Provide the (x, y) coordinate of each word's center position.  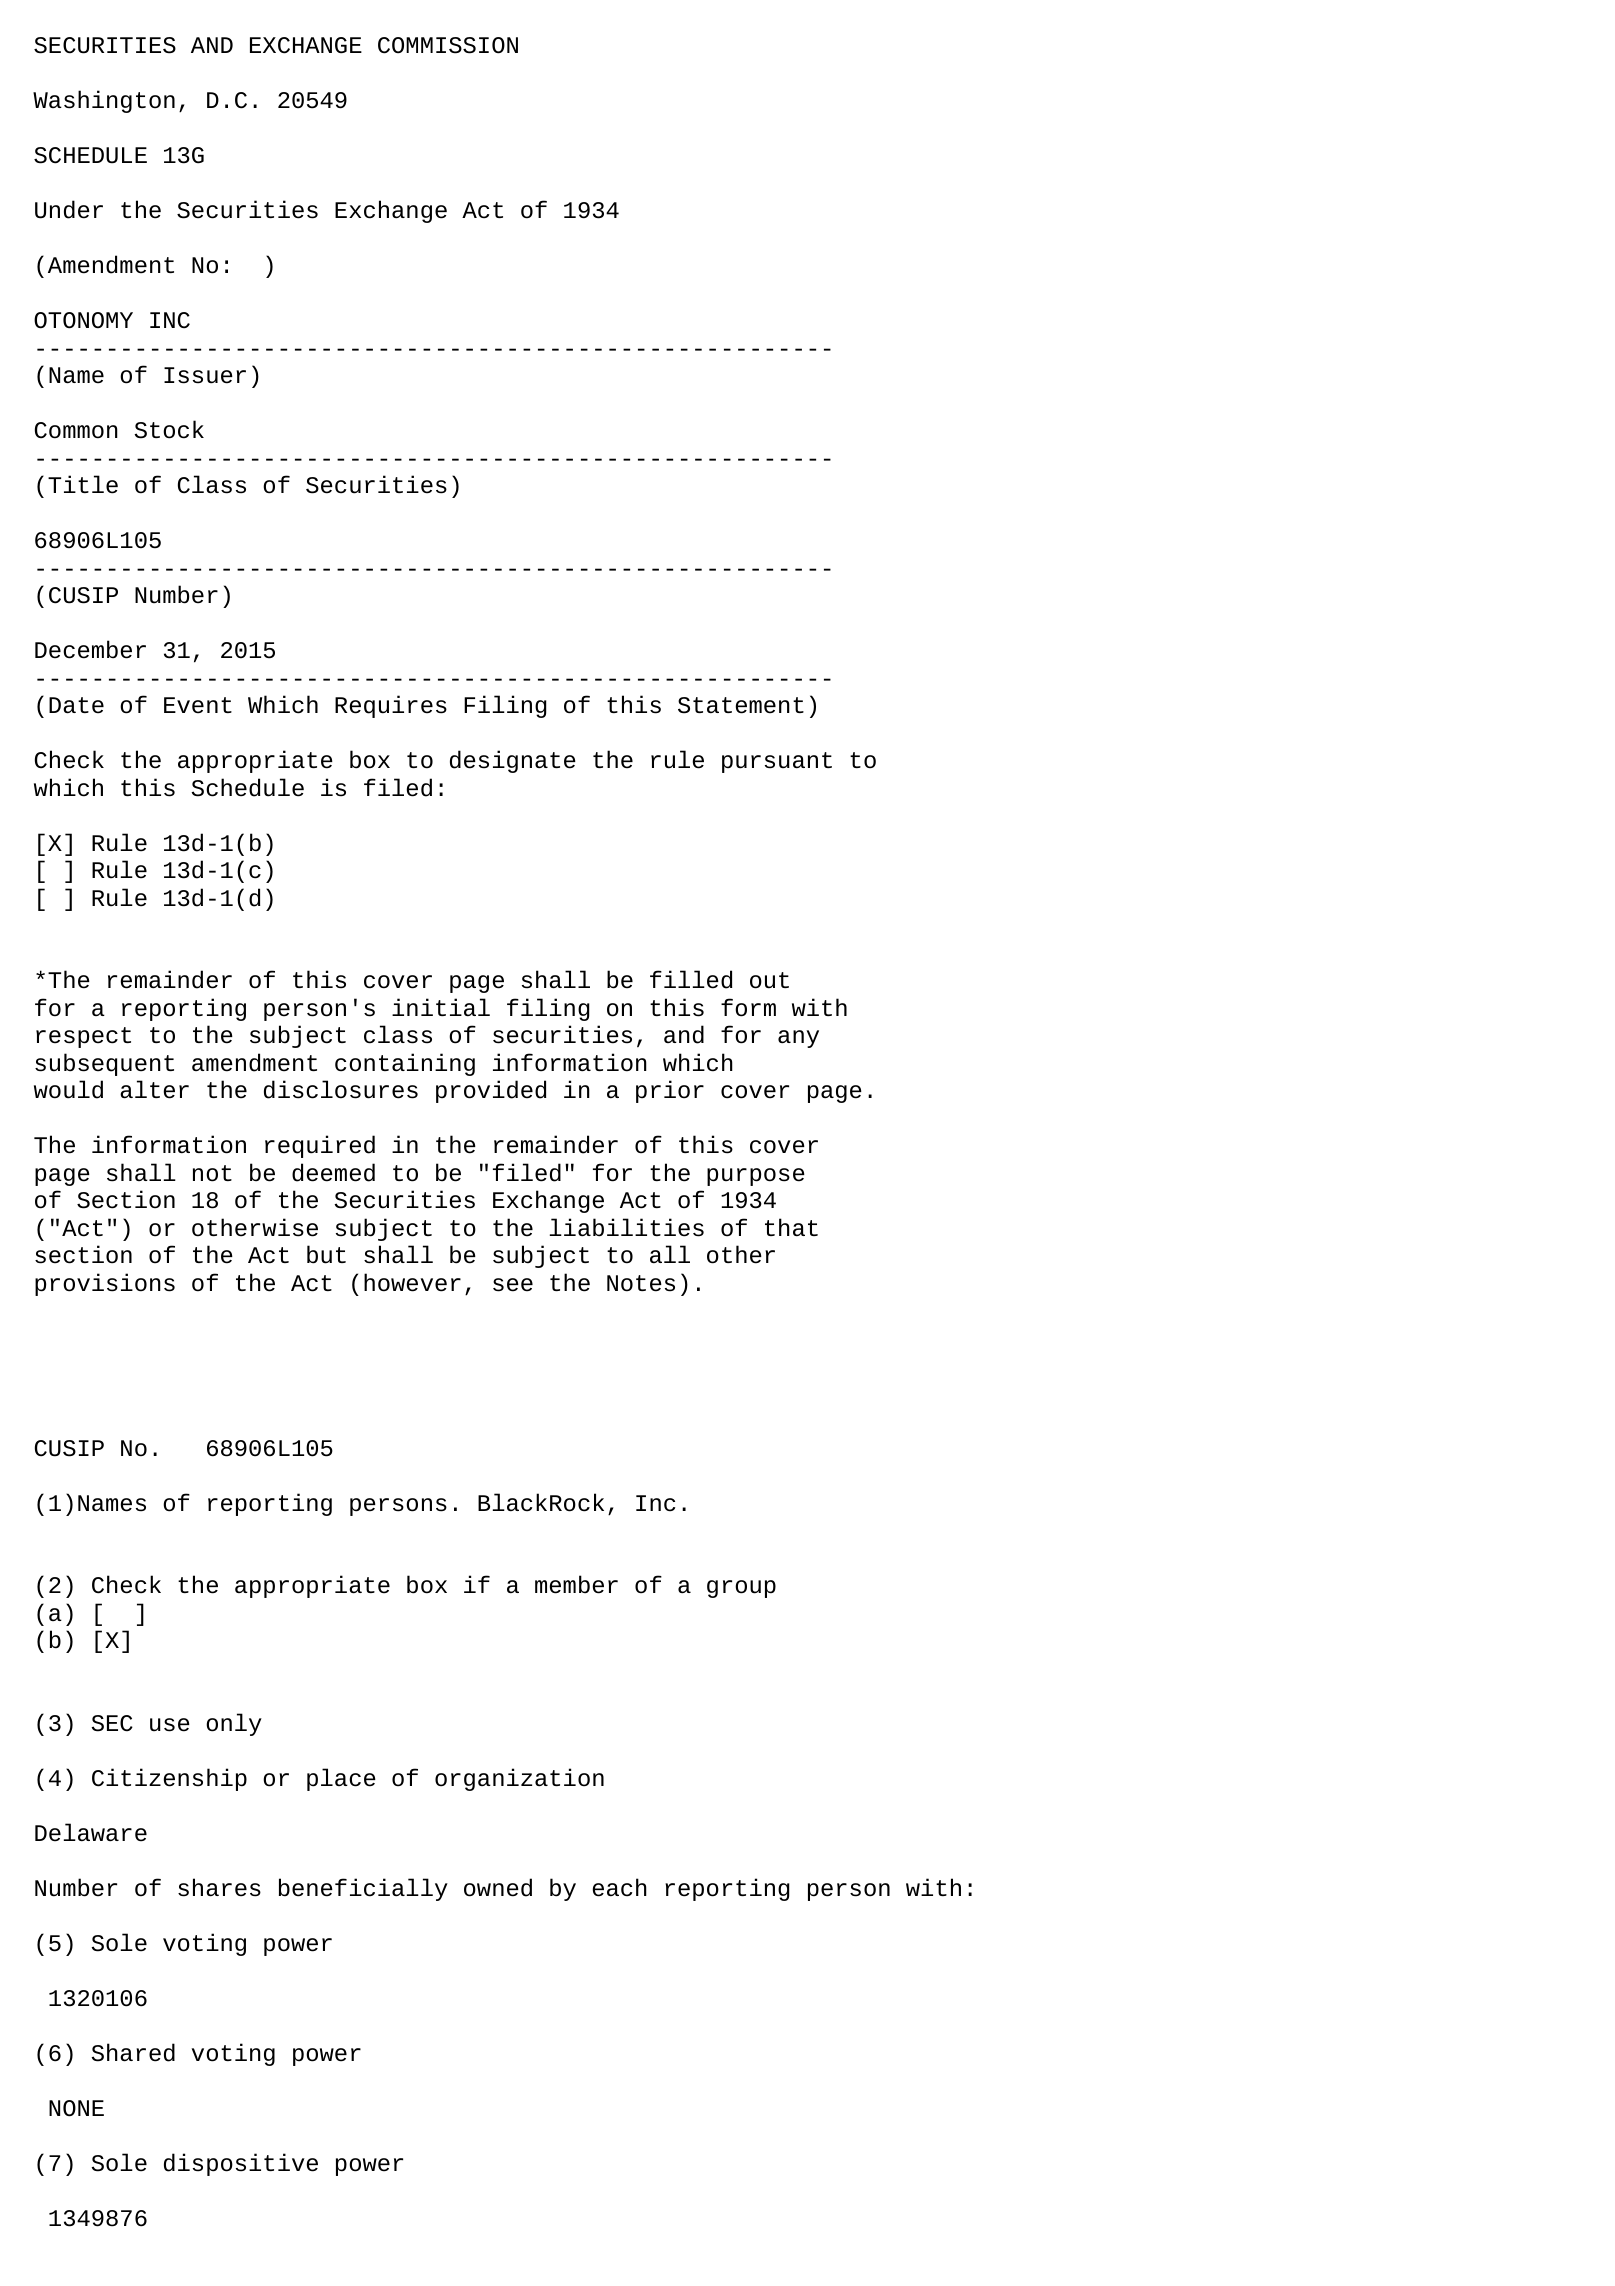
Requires (391, 706)
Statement (741, 705)
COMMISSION (448, 45)
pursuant (777, 762)
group (741, 1589)
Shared (133, 2052)
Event (198, 705)
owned (498, 1887)
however (412, 1282)
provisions (105, 1284)
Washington (104, 101)
